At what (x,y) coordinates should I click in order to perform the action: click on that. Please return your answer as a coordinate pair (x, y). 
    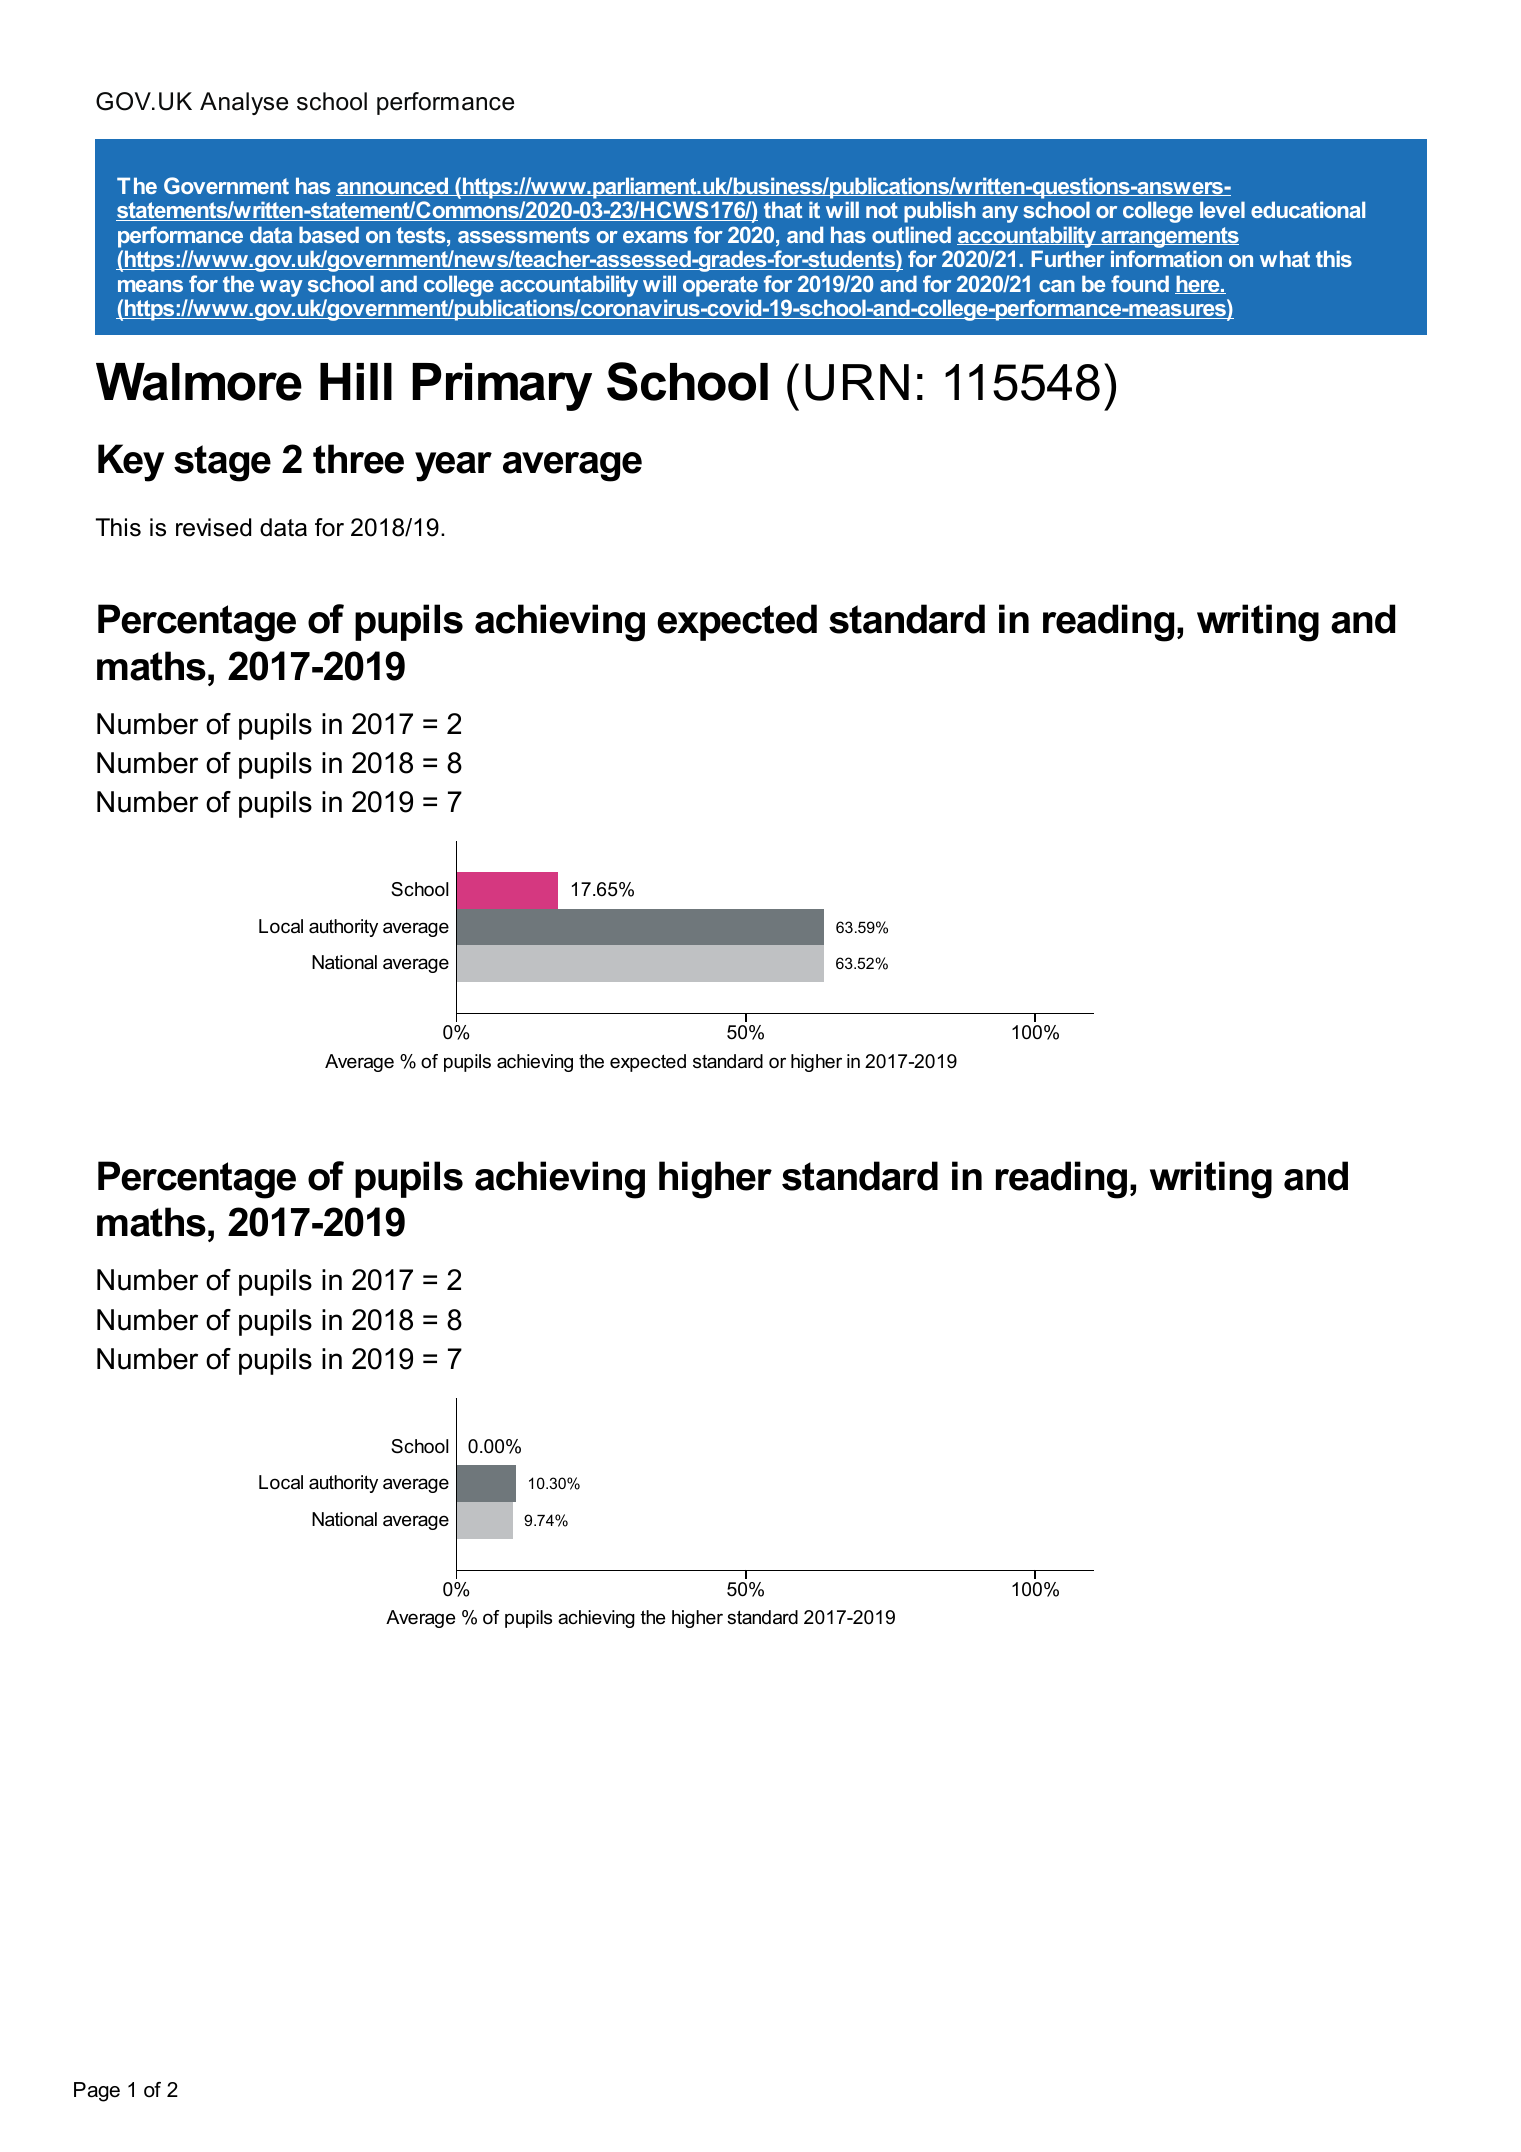
    Looking at the image, I should click on (783, 209).
